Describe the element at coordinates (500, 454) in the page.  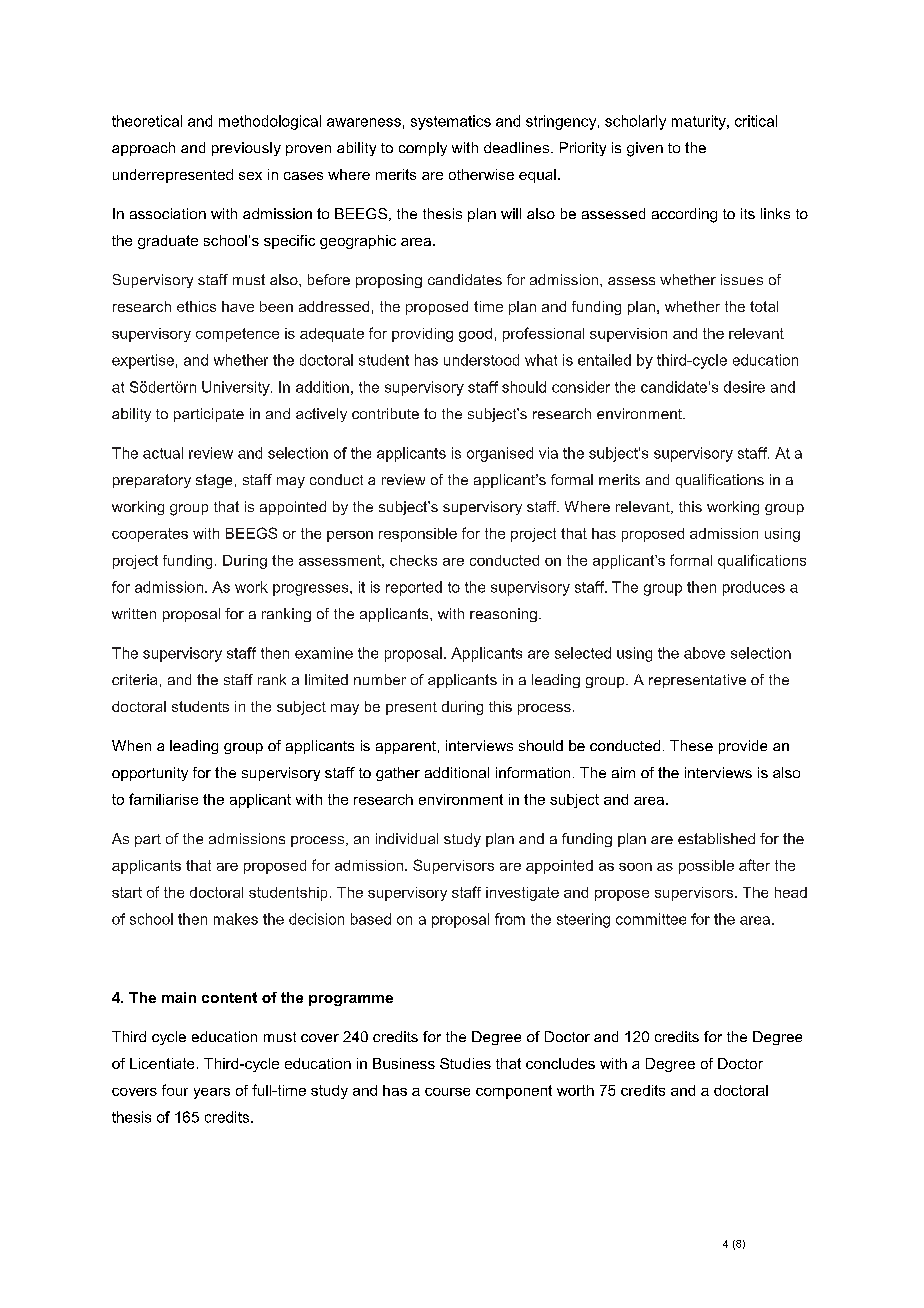
I see `organised` at that location.
